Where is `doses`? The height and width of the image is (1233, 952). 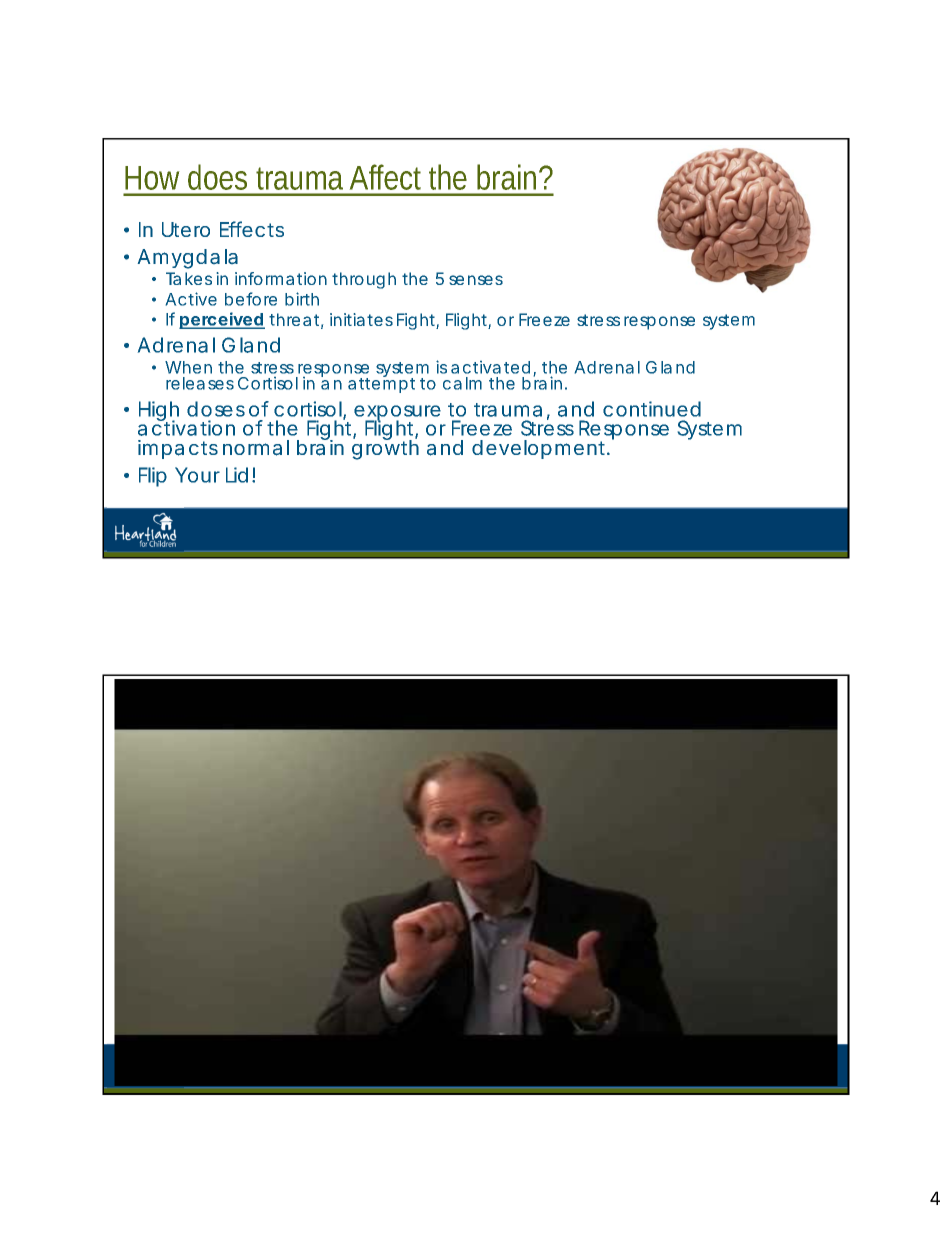 doses is located at coordinates (216, 409).
